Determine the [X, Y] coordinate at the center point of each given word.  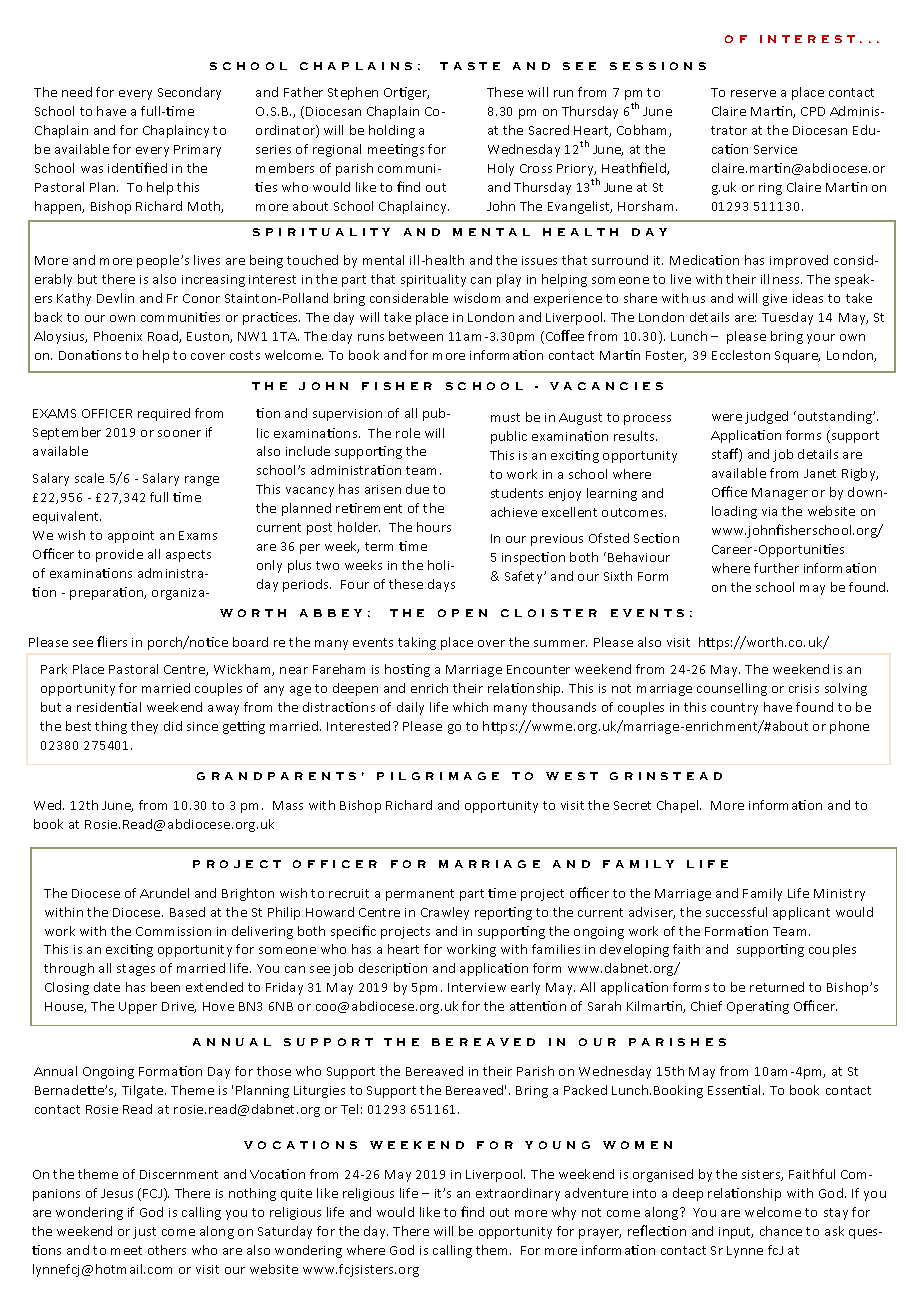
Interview [477, 987]
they [144, 727]
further [776, 568]
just [144, 1233]
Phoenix [118, 336]
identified [137, 167]
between [416, 336]
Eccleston [741, 355]
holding [392, 131]
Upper [138, 1008]
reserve [753, 93]
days [441, 585]
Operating [758, 1007]
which [470, 707]
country [734, 709]
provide [119, 555]
